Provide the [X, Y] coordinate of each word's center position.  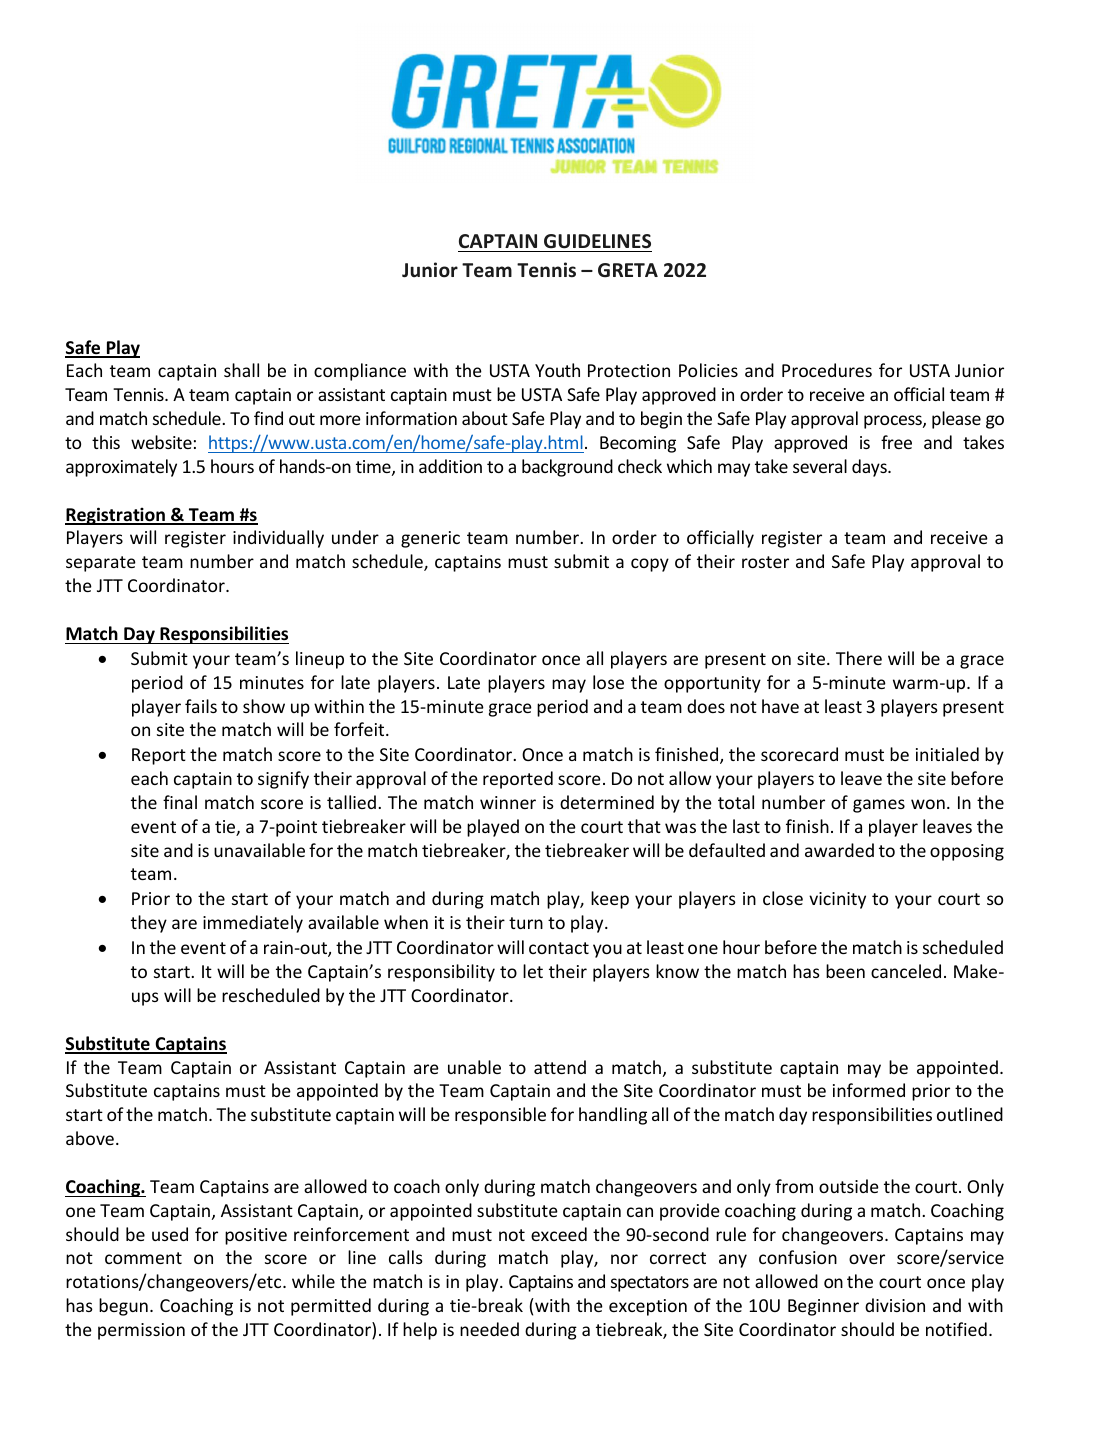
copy [650, 565]
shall [241, 370]
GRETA [628, 270]
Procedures [827, 370]
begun [123, 1307]
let [533, 971]
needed [489, 1329]
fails [201, 706]
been [845, 971]
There [859, 658]
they [149, 924]
